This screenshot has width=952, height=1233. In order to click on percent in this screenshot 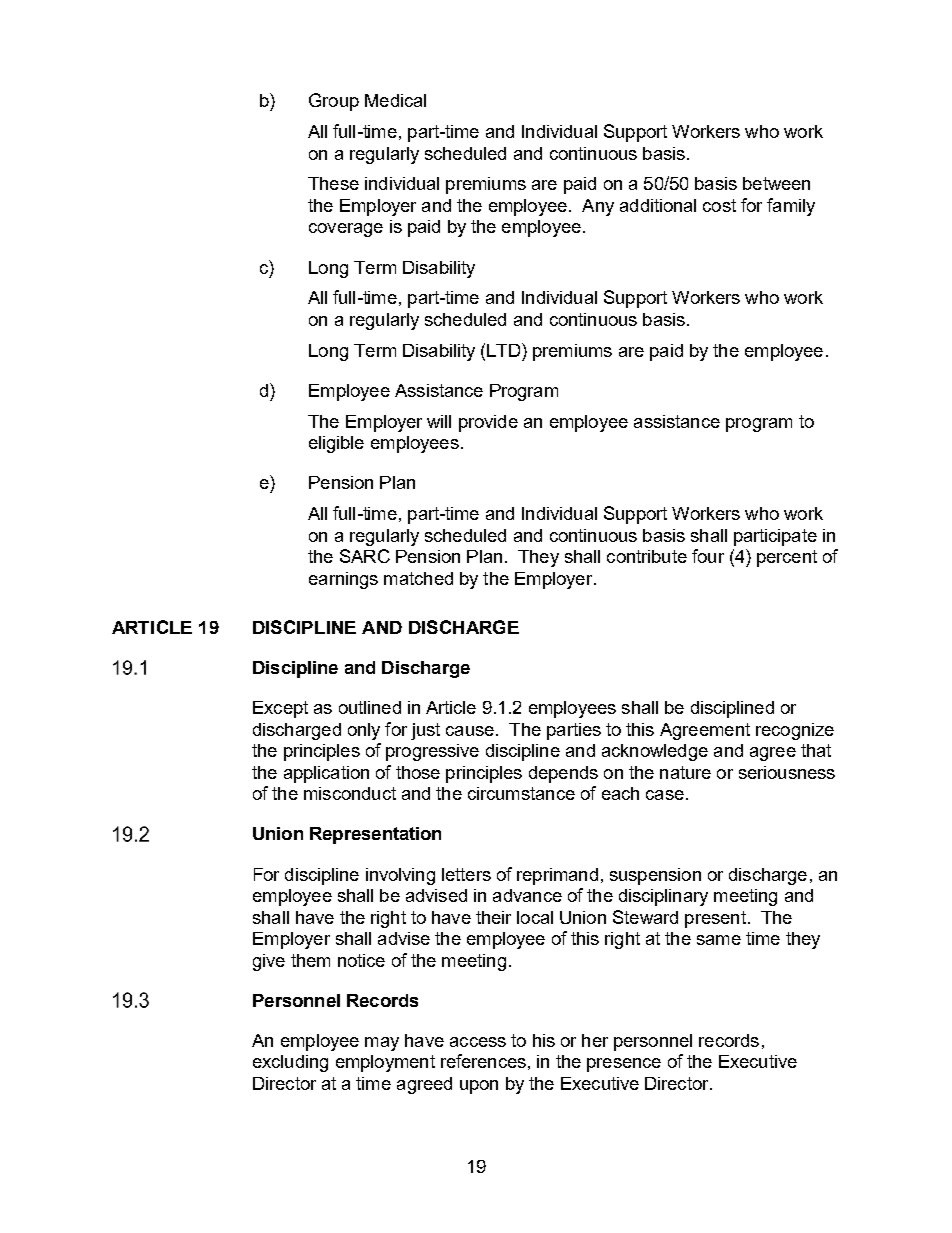, I will do `click(787, 558)`.
